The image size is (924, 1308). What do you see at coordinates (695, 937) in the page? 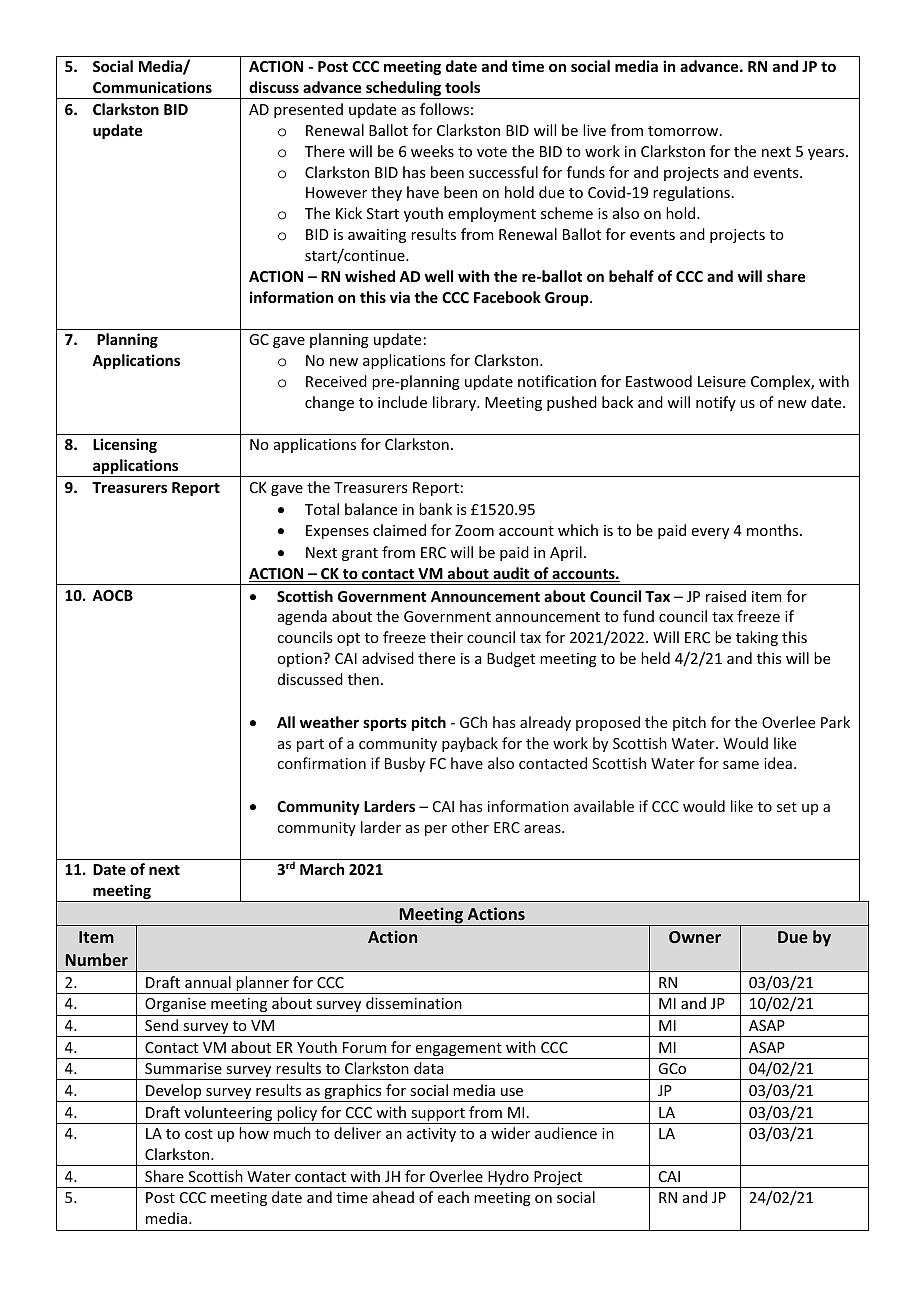
I see `Owner` at bounding box center [695, 937].
